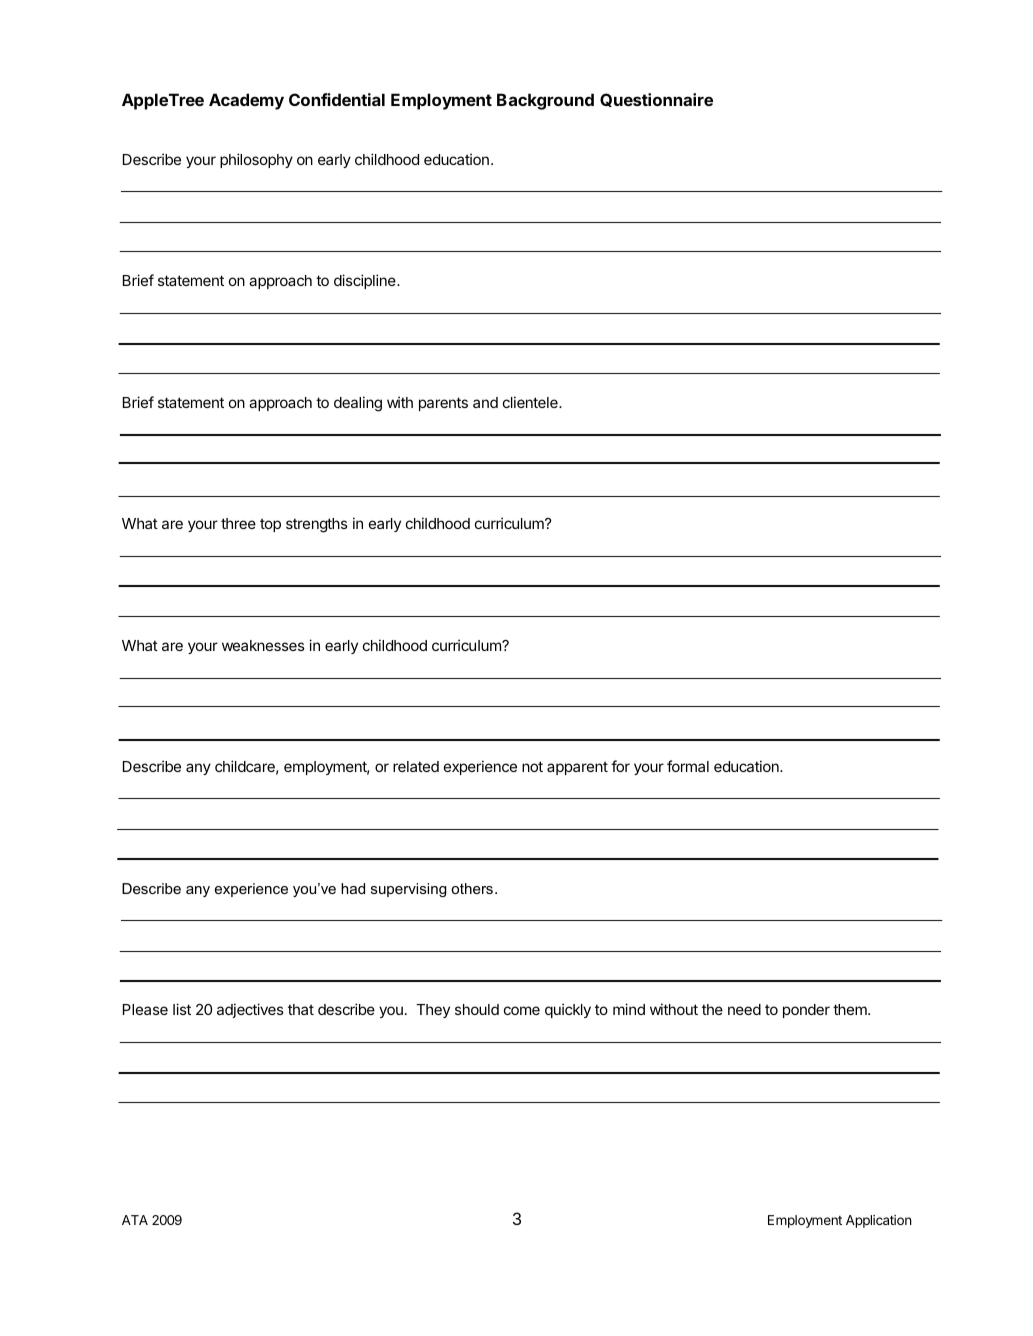 The image size is (1033, 1336). Describe the element at coordinates (656, 100) in the screenshot. I see `Questionnaire` at that location.
